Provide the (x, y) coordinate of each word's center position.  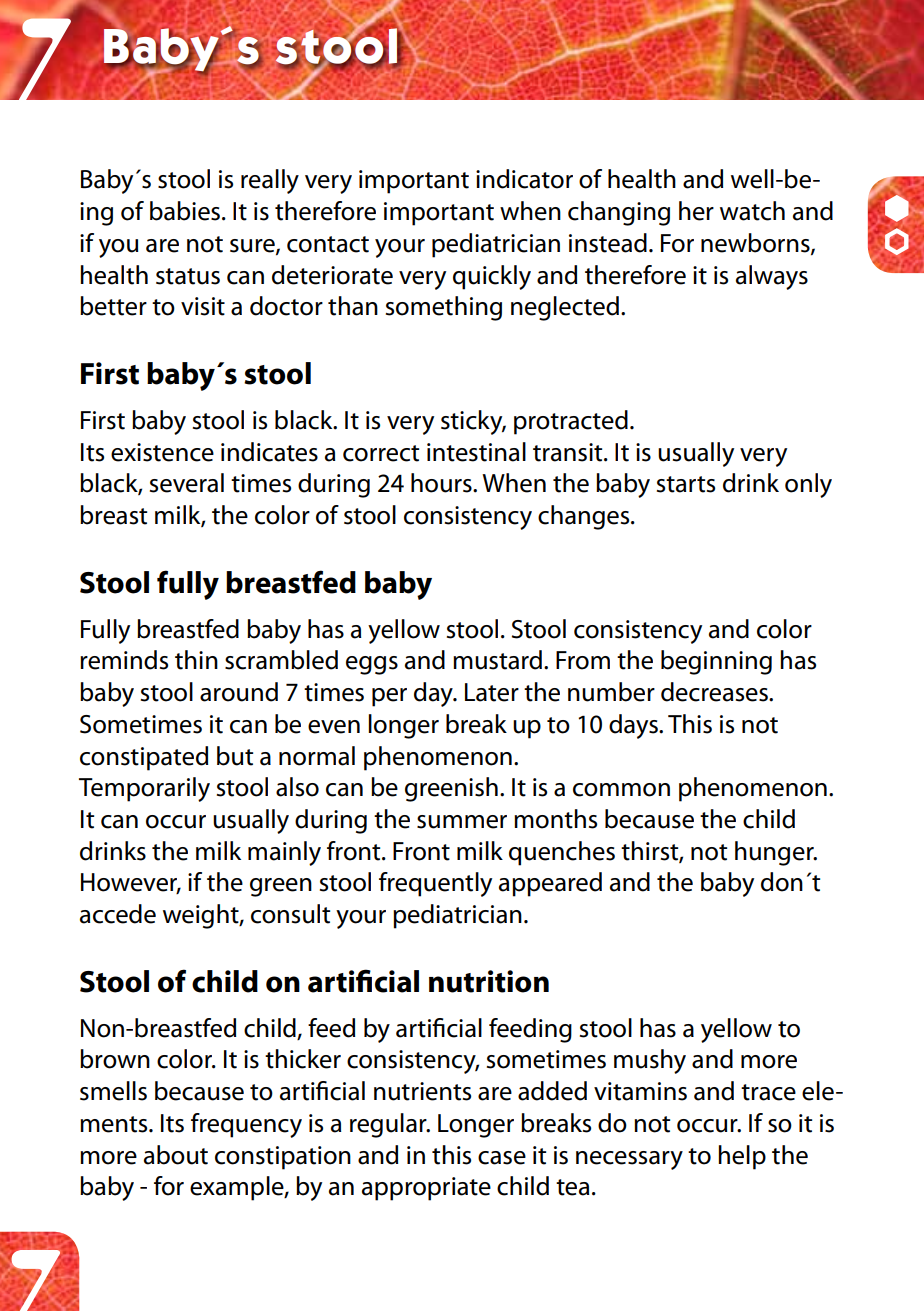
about (176, 1155)
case (502, 1158)
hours (442, 483)
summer (462, 822)
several (187, 483)
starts (686, 484)
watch (752, 211)
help (742, 1157)
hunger (775, 853)
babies (185, 211)
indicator (524, 179)
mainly (284, 853)
